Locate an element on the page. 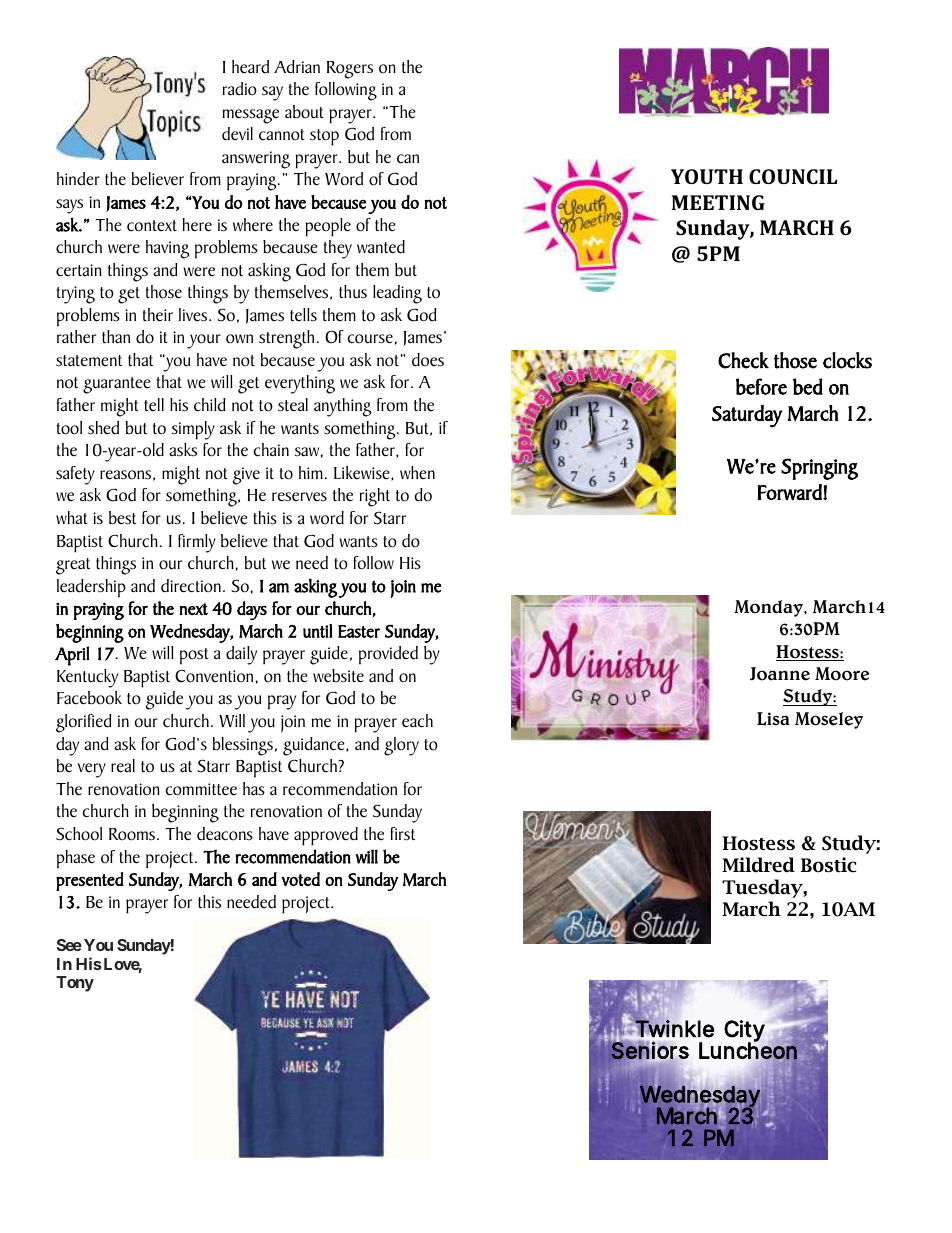  right is located at coordinates (375, 497).
